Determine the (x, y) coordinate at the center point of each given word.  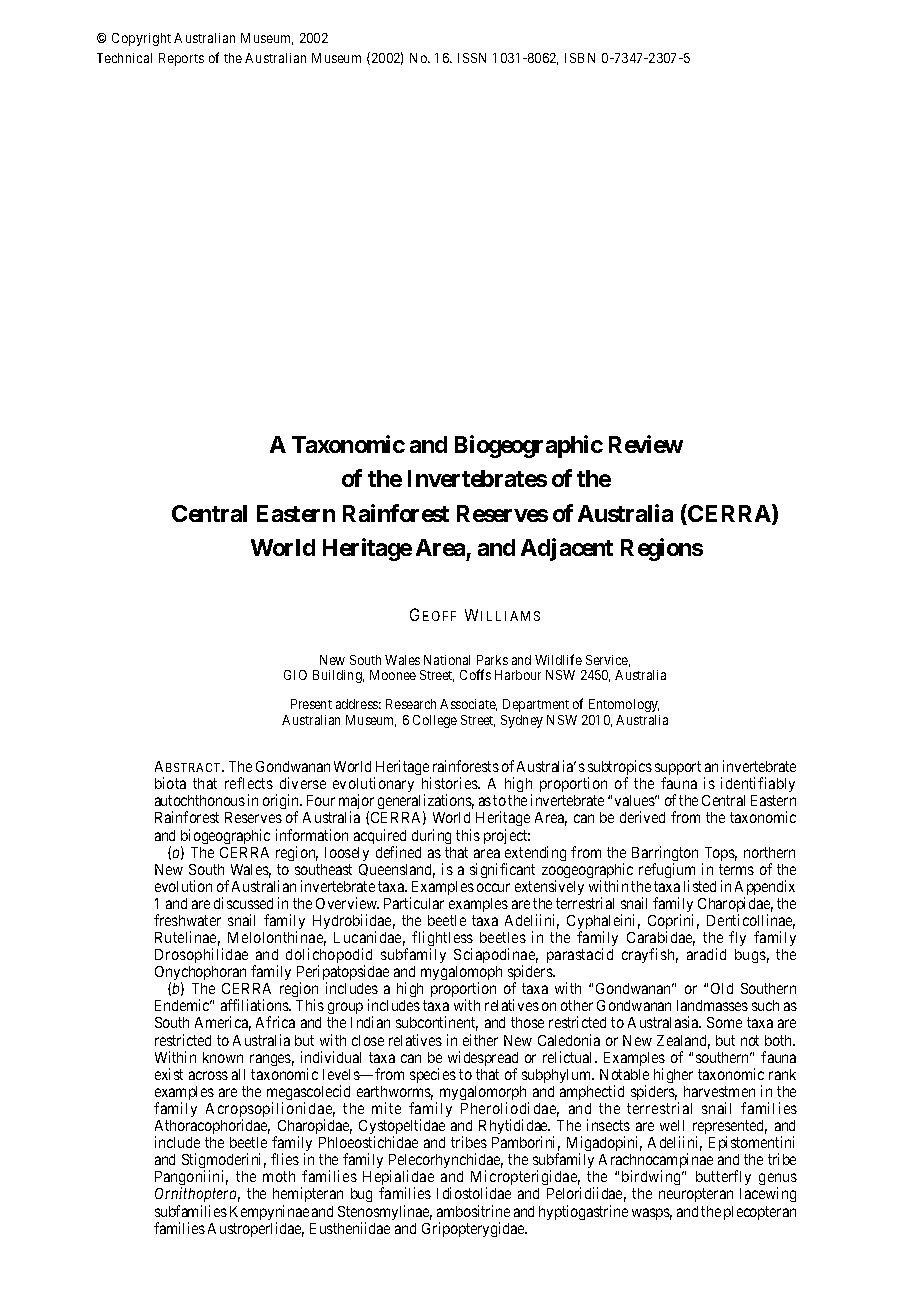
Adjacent (567, 549)
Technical (124, 58)
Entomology (624, 705)
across (208, 1075)
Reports (181, 59)
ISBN (580, 58)
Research (411, 704)
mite (386, 1108)
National (447, 660)
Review (646, 444)
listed (700, 886)
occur (493, 887)
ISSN (472, 58)
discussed (243, 903)
